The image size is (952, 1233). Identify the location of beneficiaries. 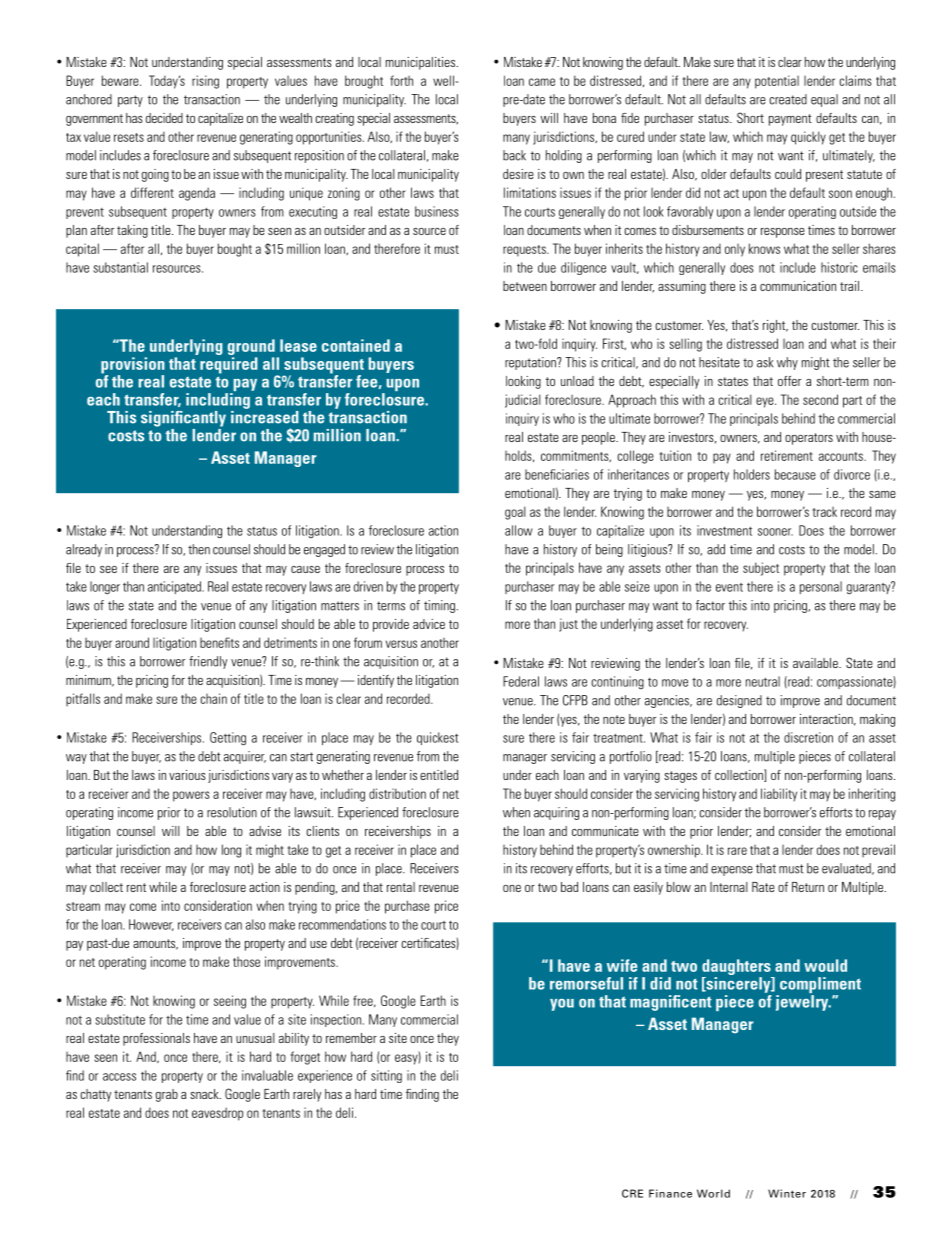
(557, 474).
